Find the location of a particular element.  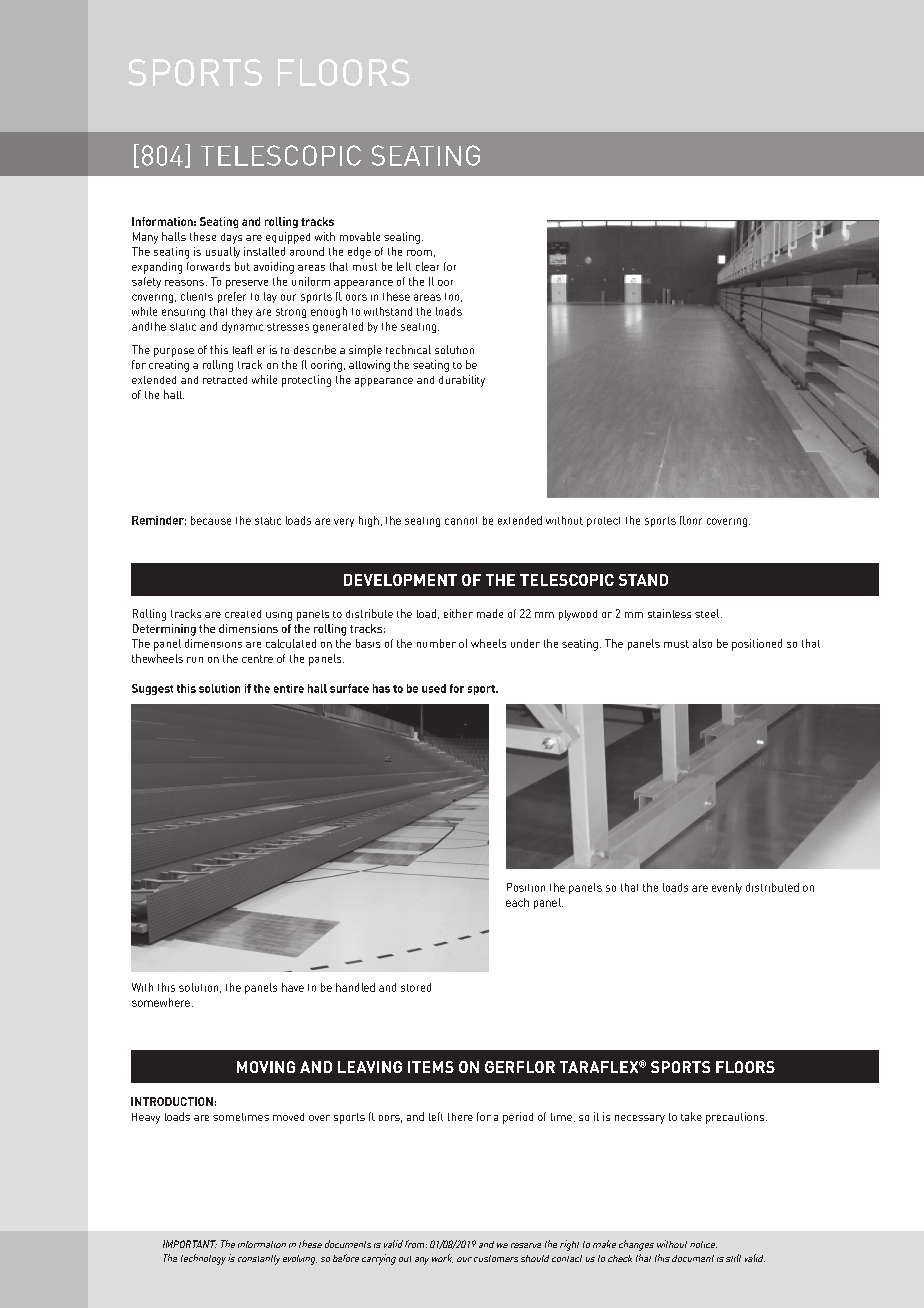

INTRODUCTION is located at coordinates (172, 1101).
